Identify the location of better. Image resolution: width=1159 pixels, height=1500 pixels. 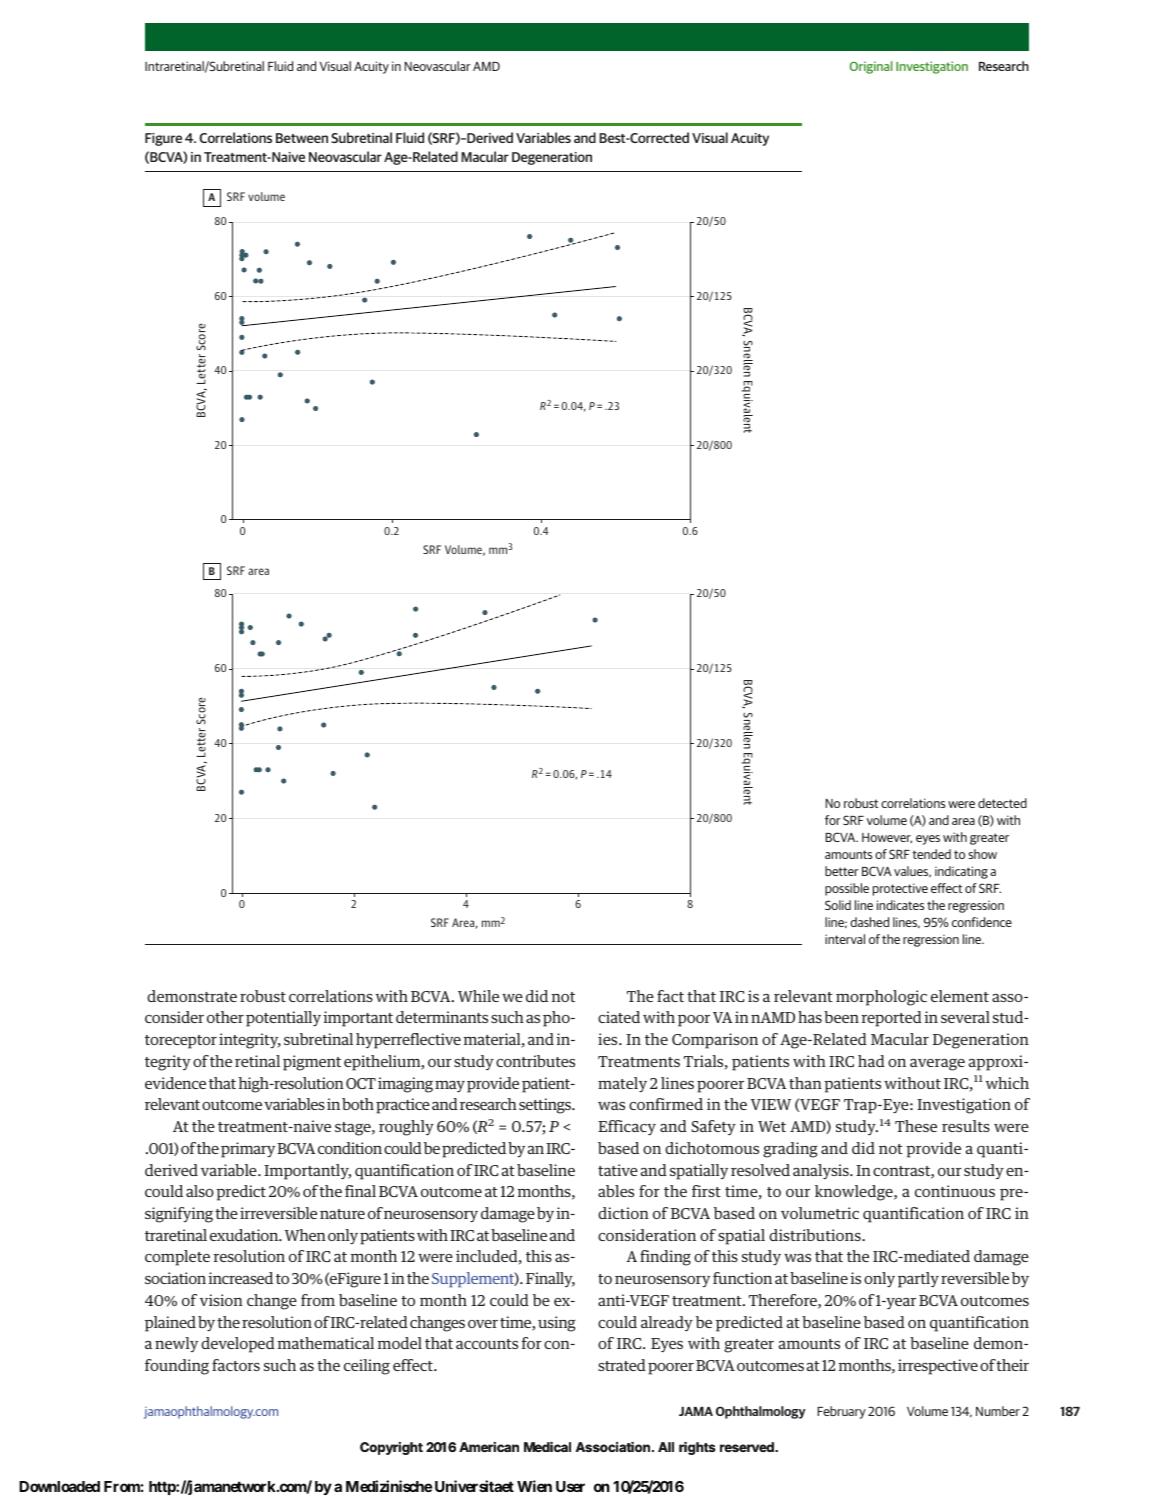
(842, 871).
